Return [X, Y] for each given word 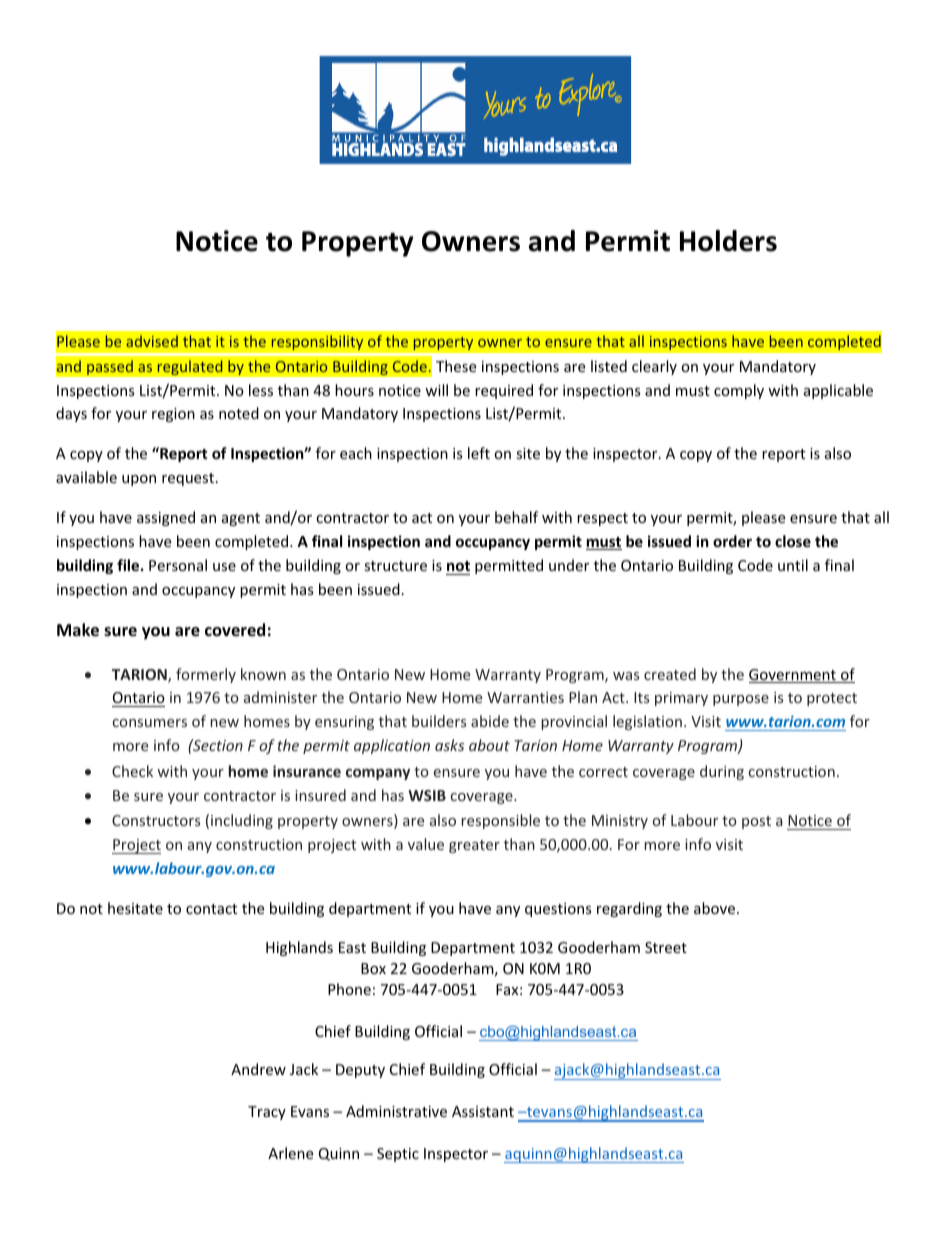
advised [152, 341]
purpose [741, 700]
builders [439, 721]
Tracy [267, 1113]
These [456, 366]
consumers [150, 723]
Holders [728, 241]
